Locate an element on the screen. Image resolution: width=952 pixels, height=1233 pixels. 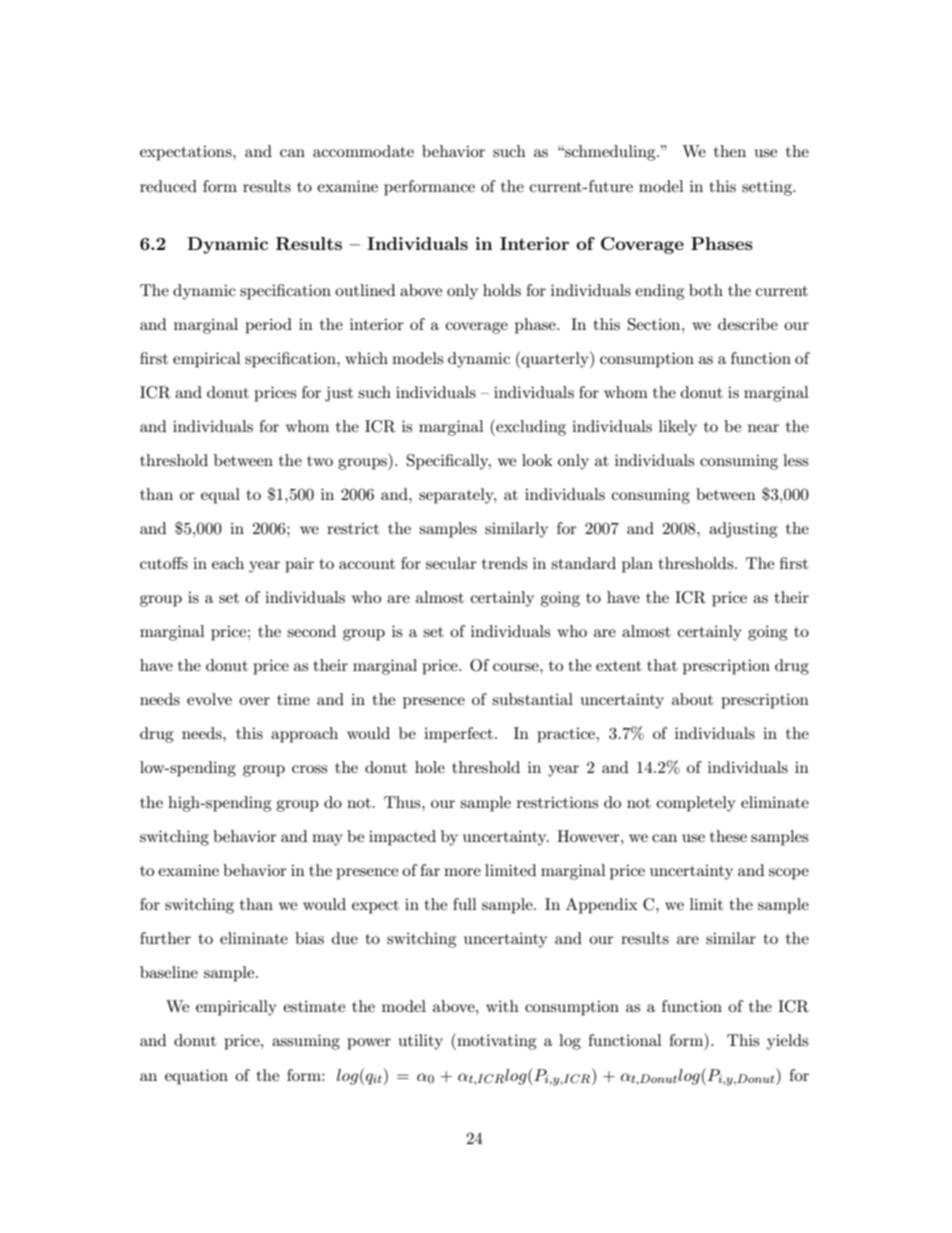
period is located at coordinates (268, 326).
